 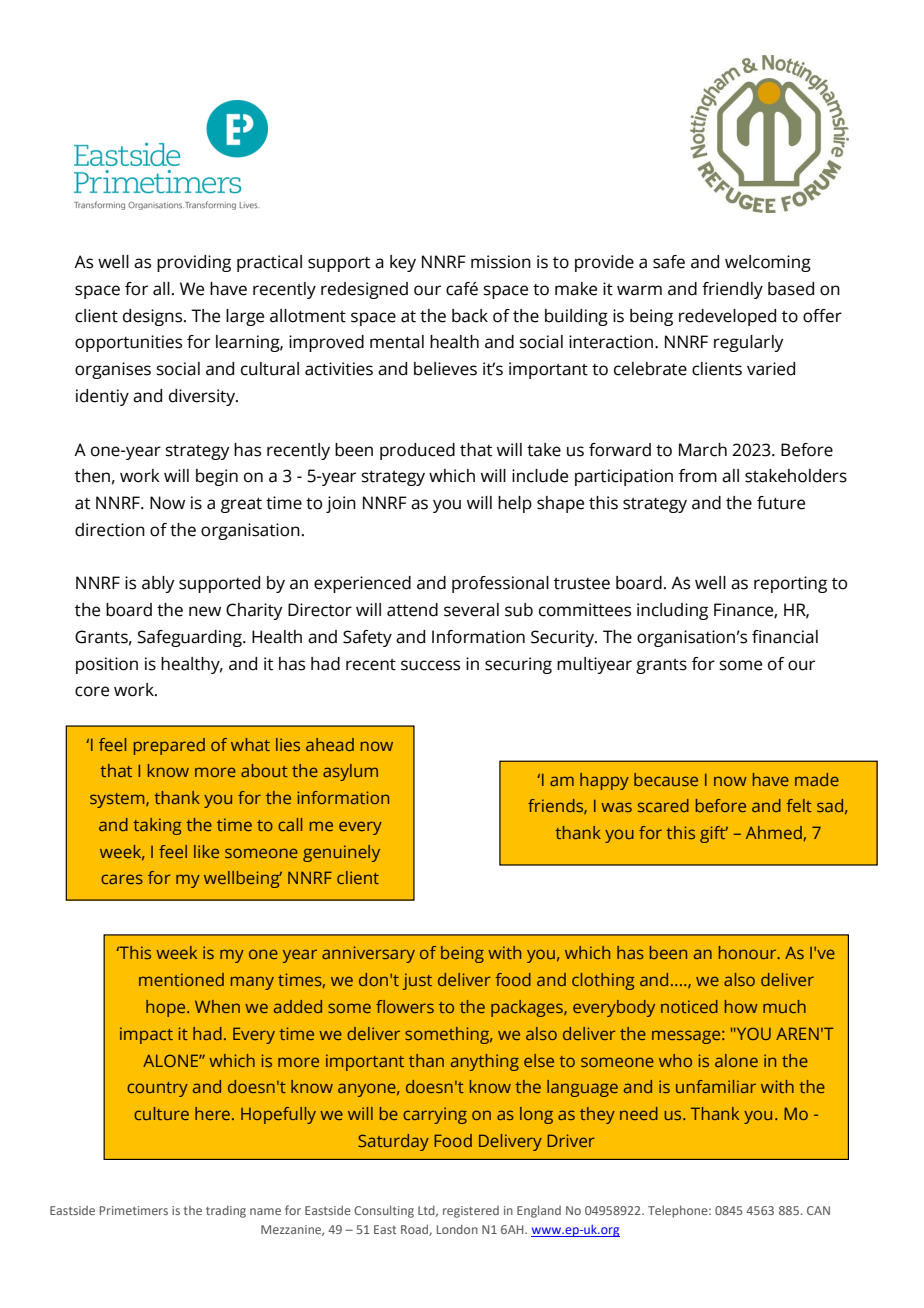 I want to click on providing, so click(x=194, y=263).
